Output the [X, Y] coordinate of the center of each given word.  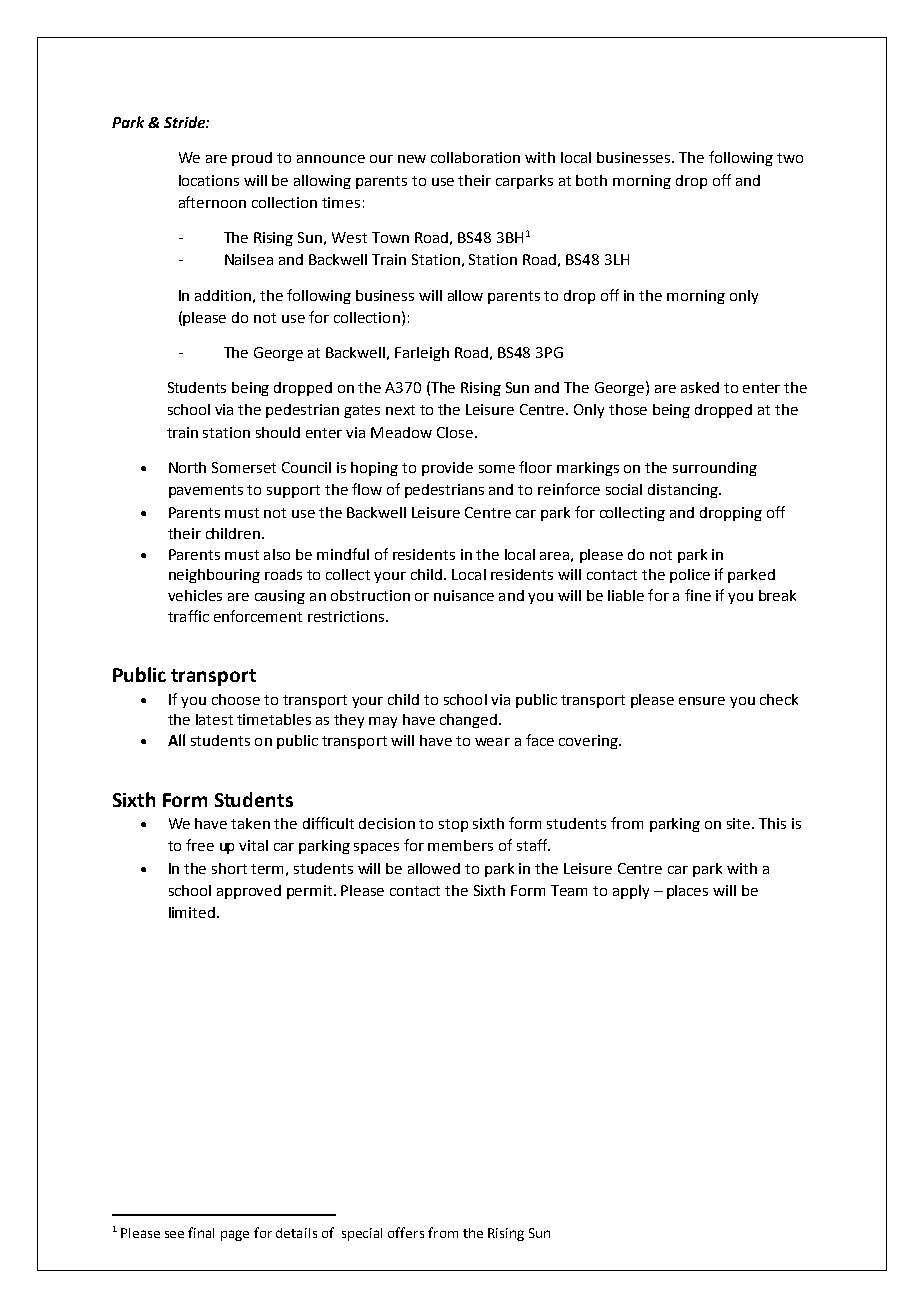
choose [236, 699]
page [235, 1235]
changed [468, 721]
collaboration [475, 157]
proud [252, 159]
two [790, 158]
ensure [702, 701]
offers [406, 1232]
